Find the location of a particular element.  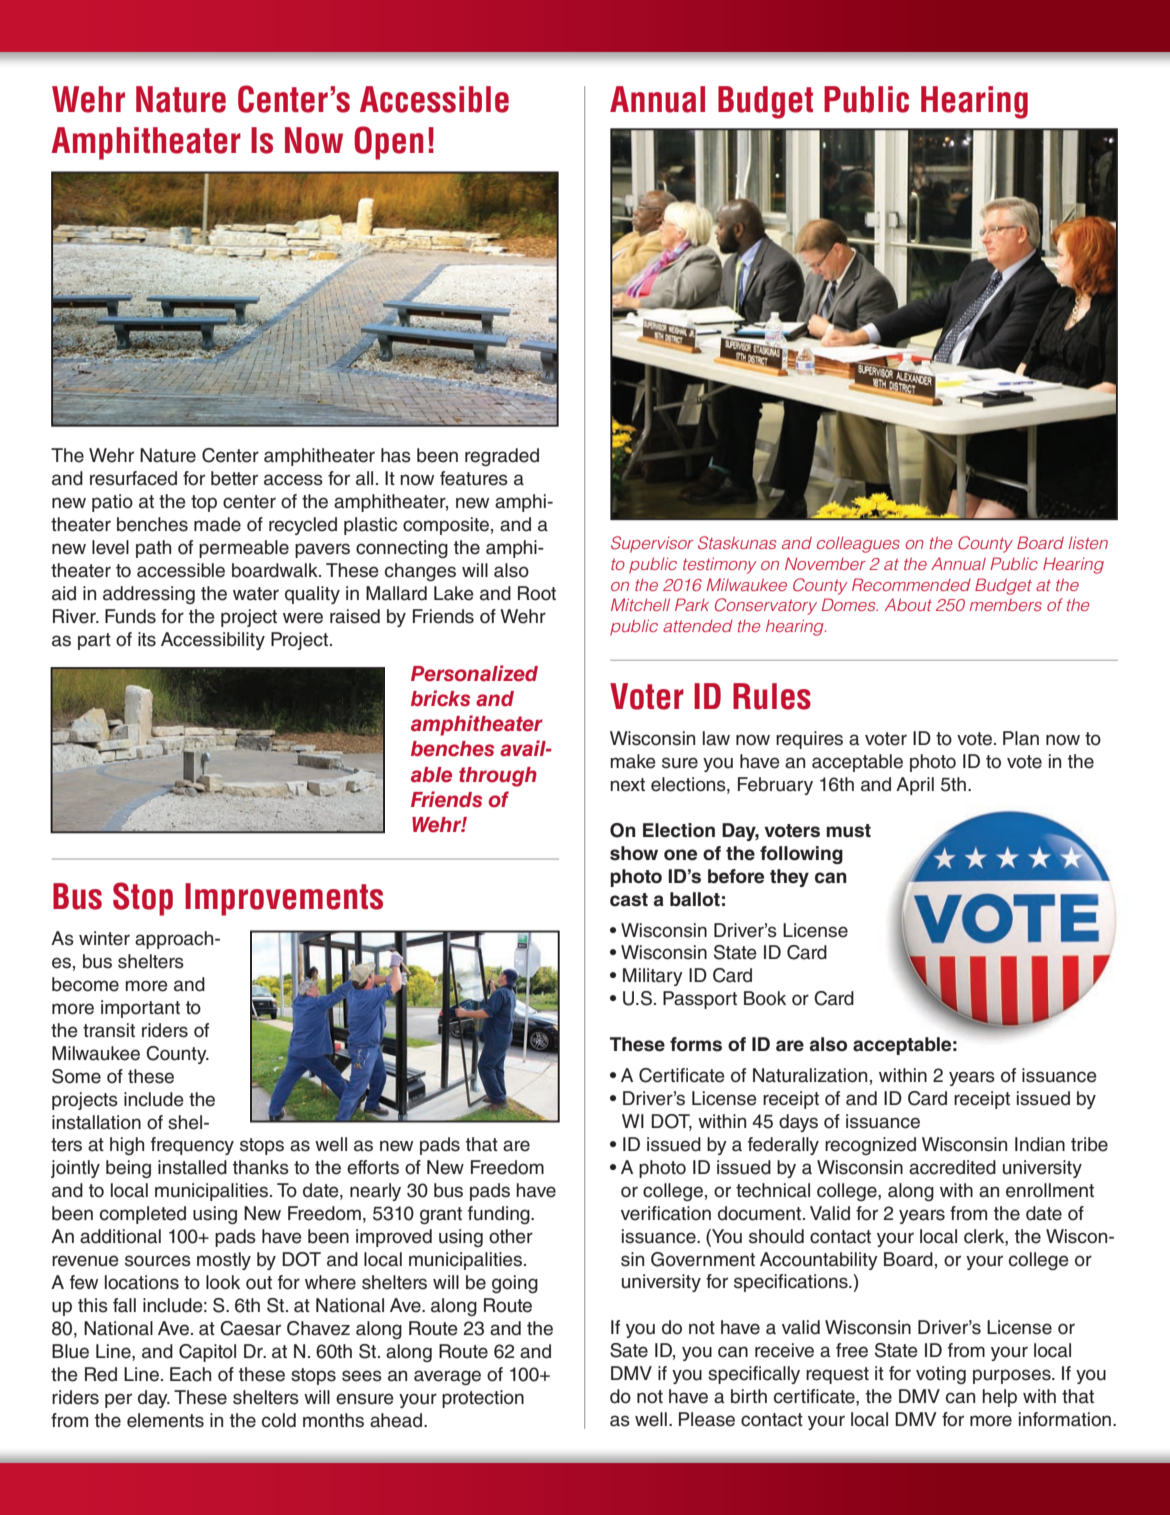

Indian is located at coordinates (1040, 1144).
